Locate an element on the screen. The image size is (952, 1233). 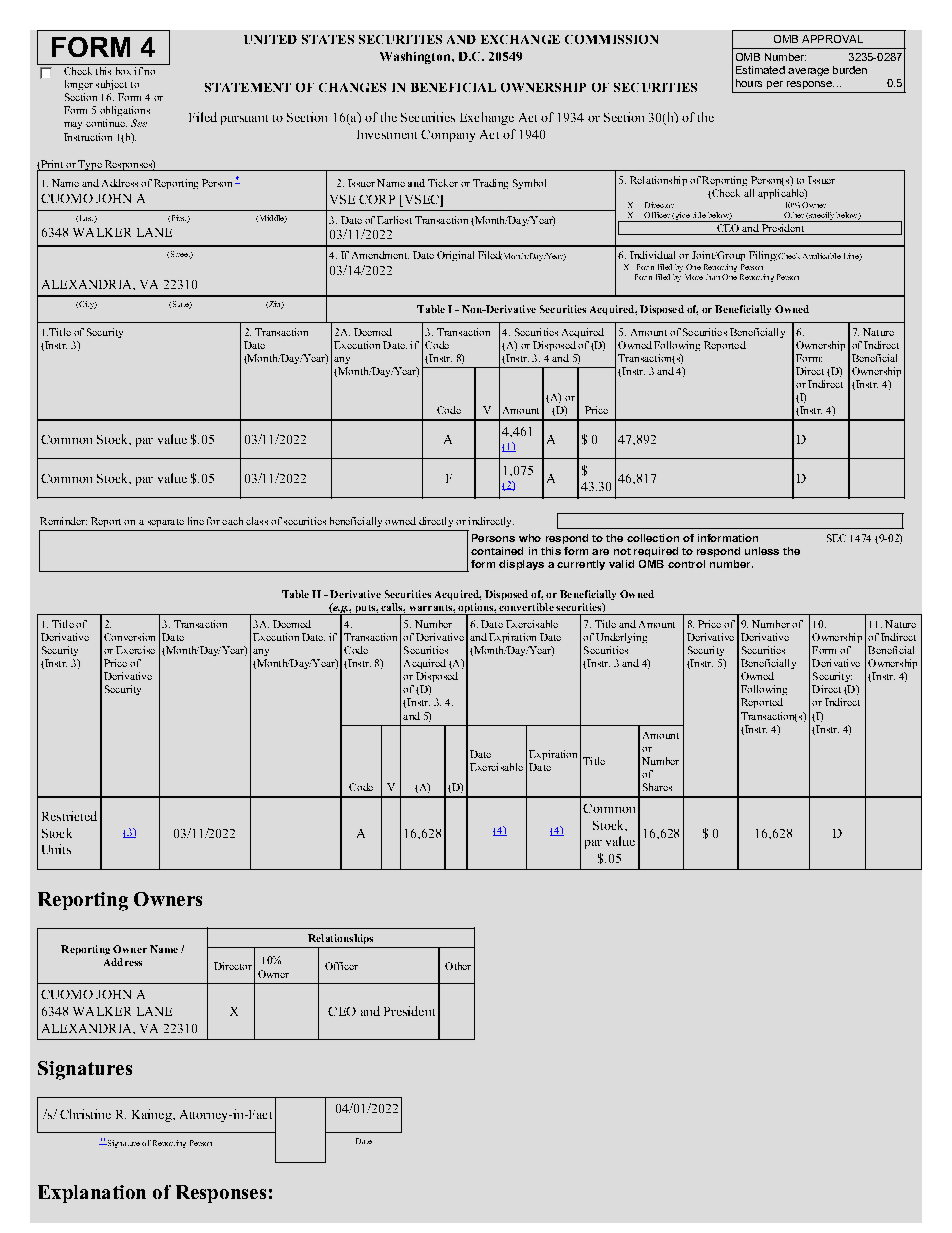
Conversion is located at coordinates (129, 637).
